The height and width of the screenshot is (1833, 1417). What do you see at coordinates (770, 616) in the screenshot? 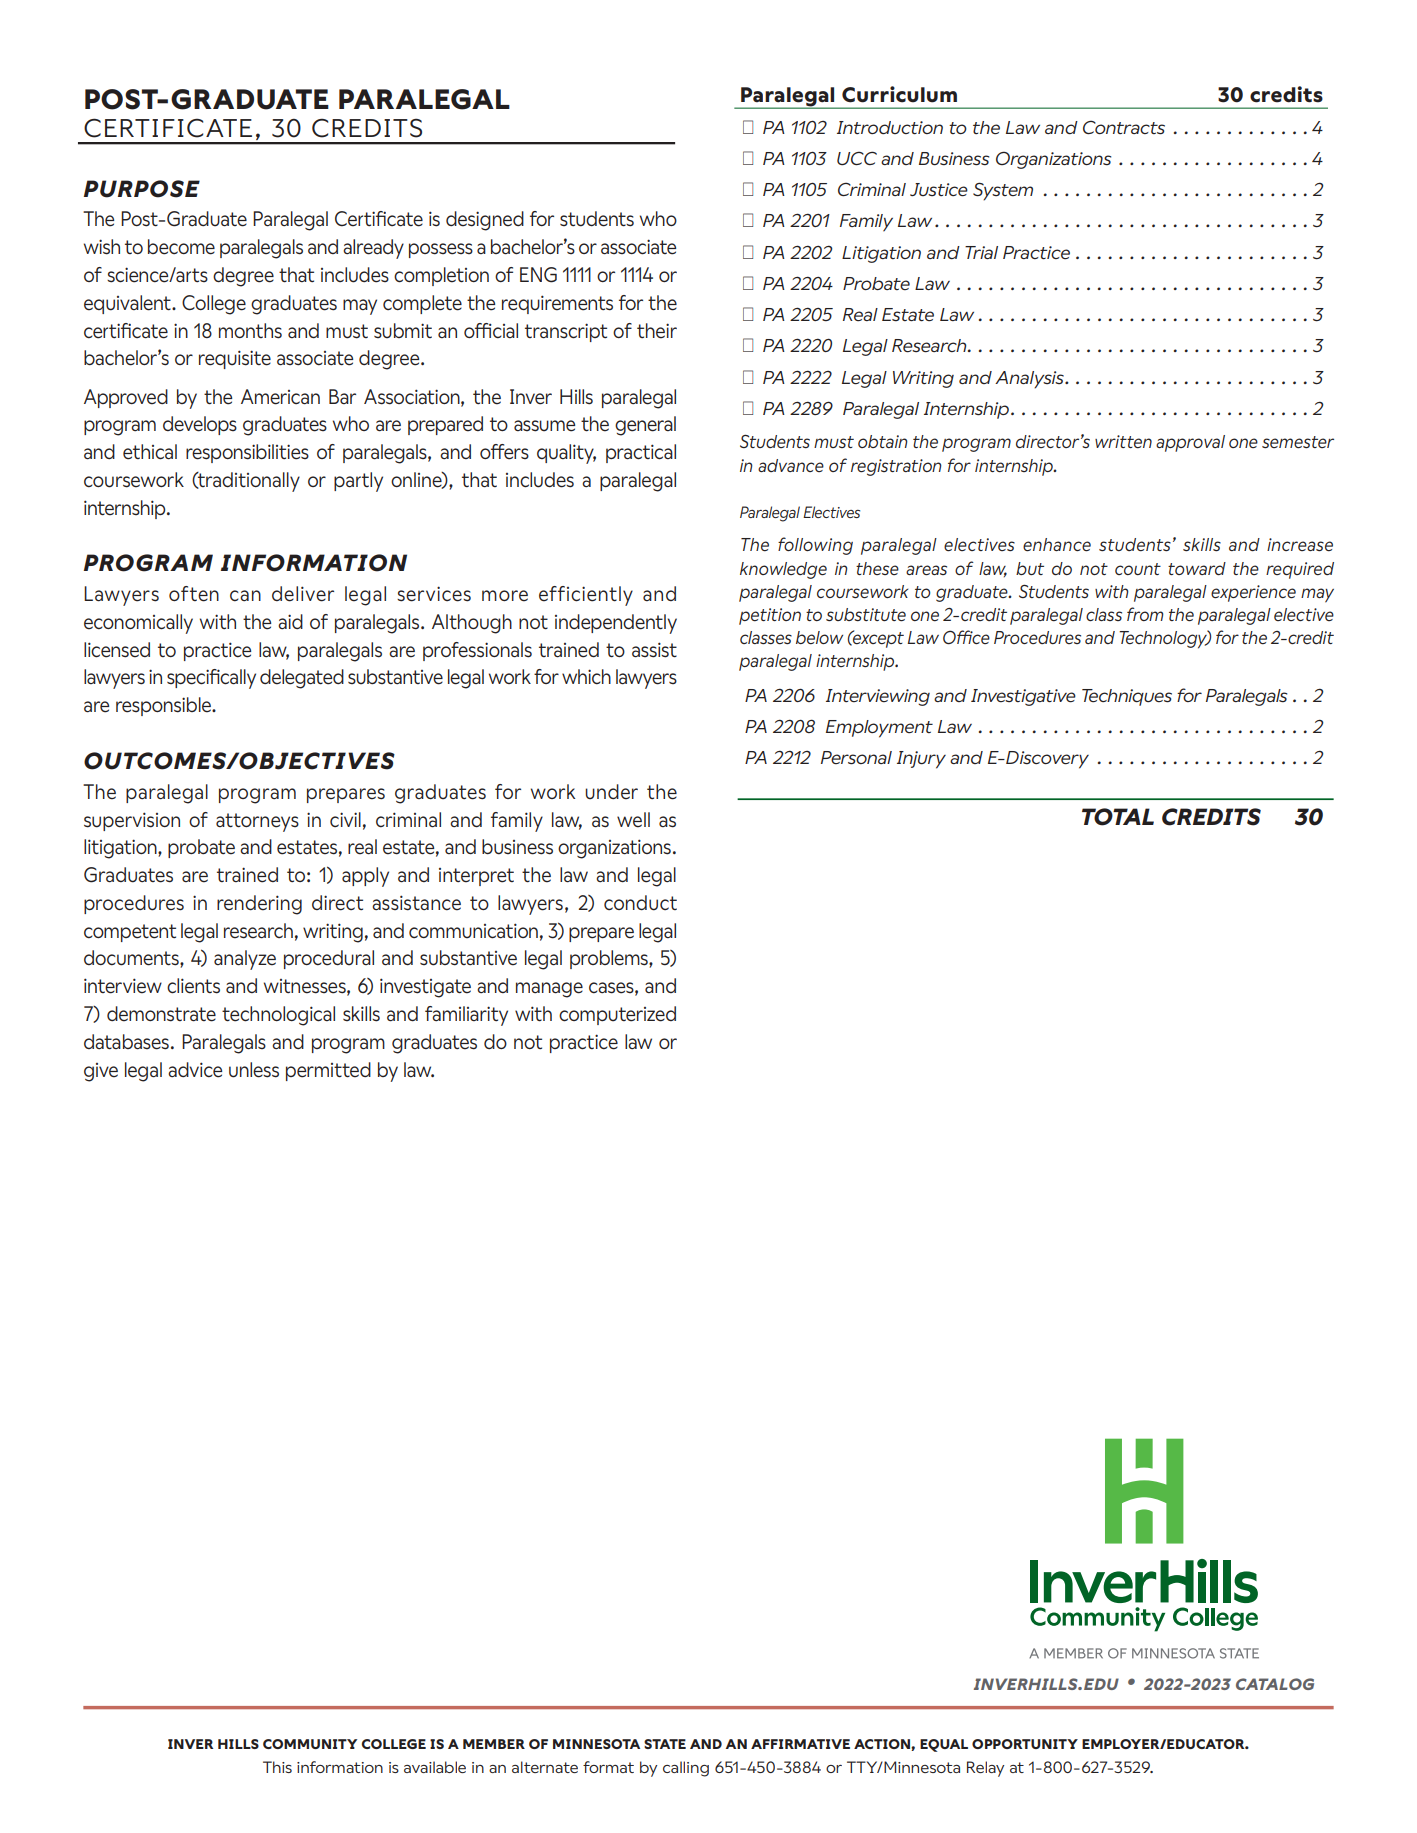
I see `petition` at bounding box center [770, 616].
